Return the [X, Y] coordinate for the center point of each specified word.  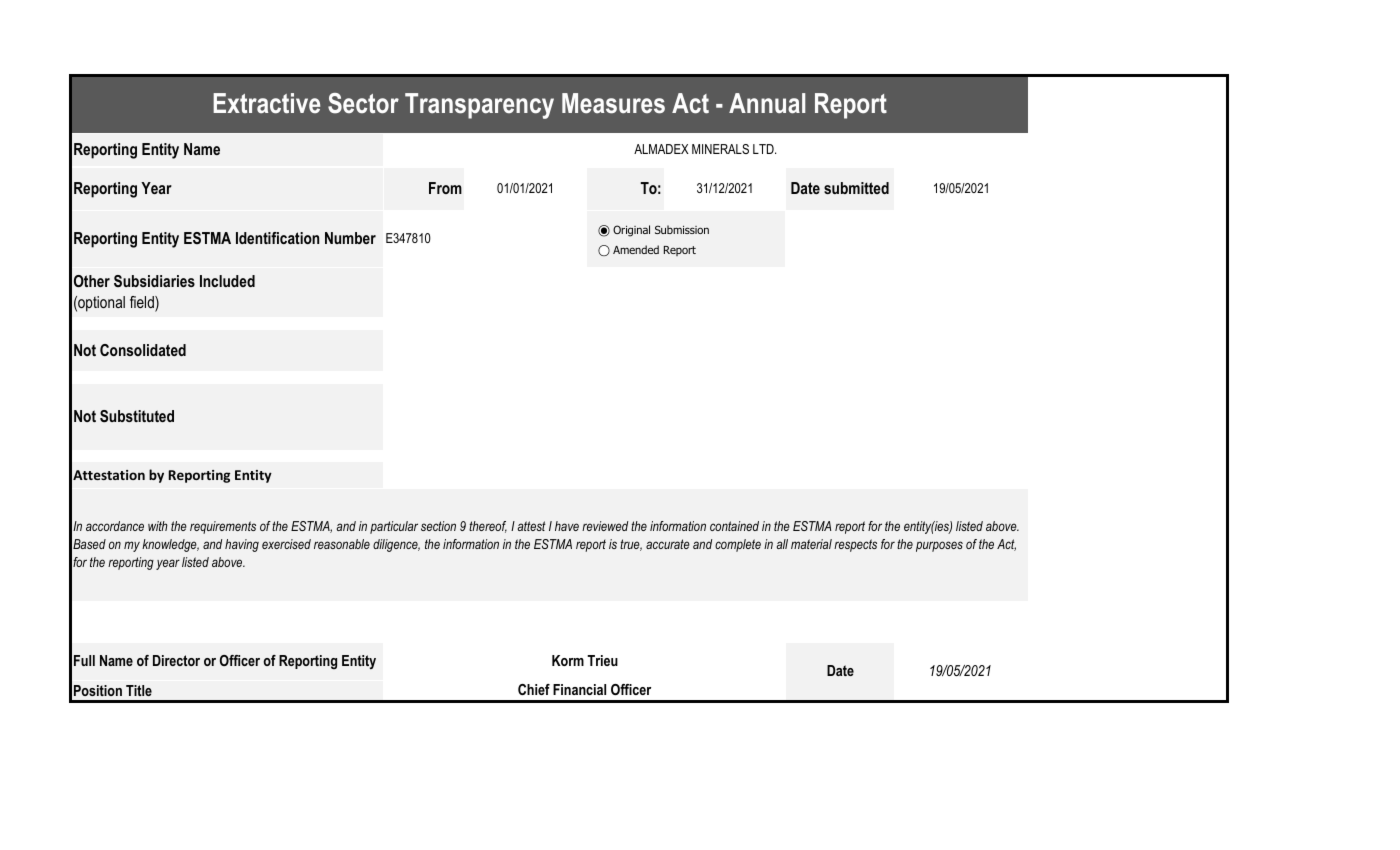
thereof [488, 527]
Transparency [479, 106]
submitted [856, 188]
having [242, 545]
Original [631, 231]
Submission [682, 229]
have [567, 526]
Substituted [137, 416]
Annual [767, 103]
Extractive [266, 103]
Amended [636, 249]
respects [855, 545]
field [143, 303]
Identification [277, 238]
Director [176, 660]
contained [734, 526]
